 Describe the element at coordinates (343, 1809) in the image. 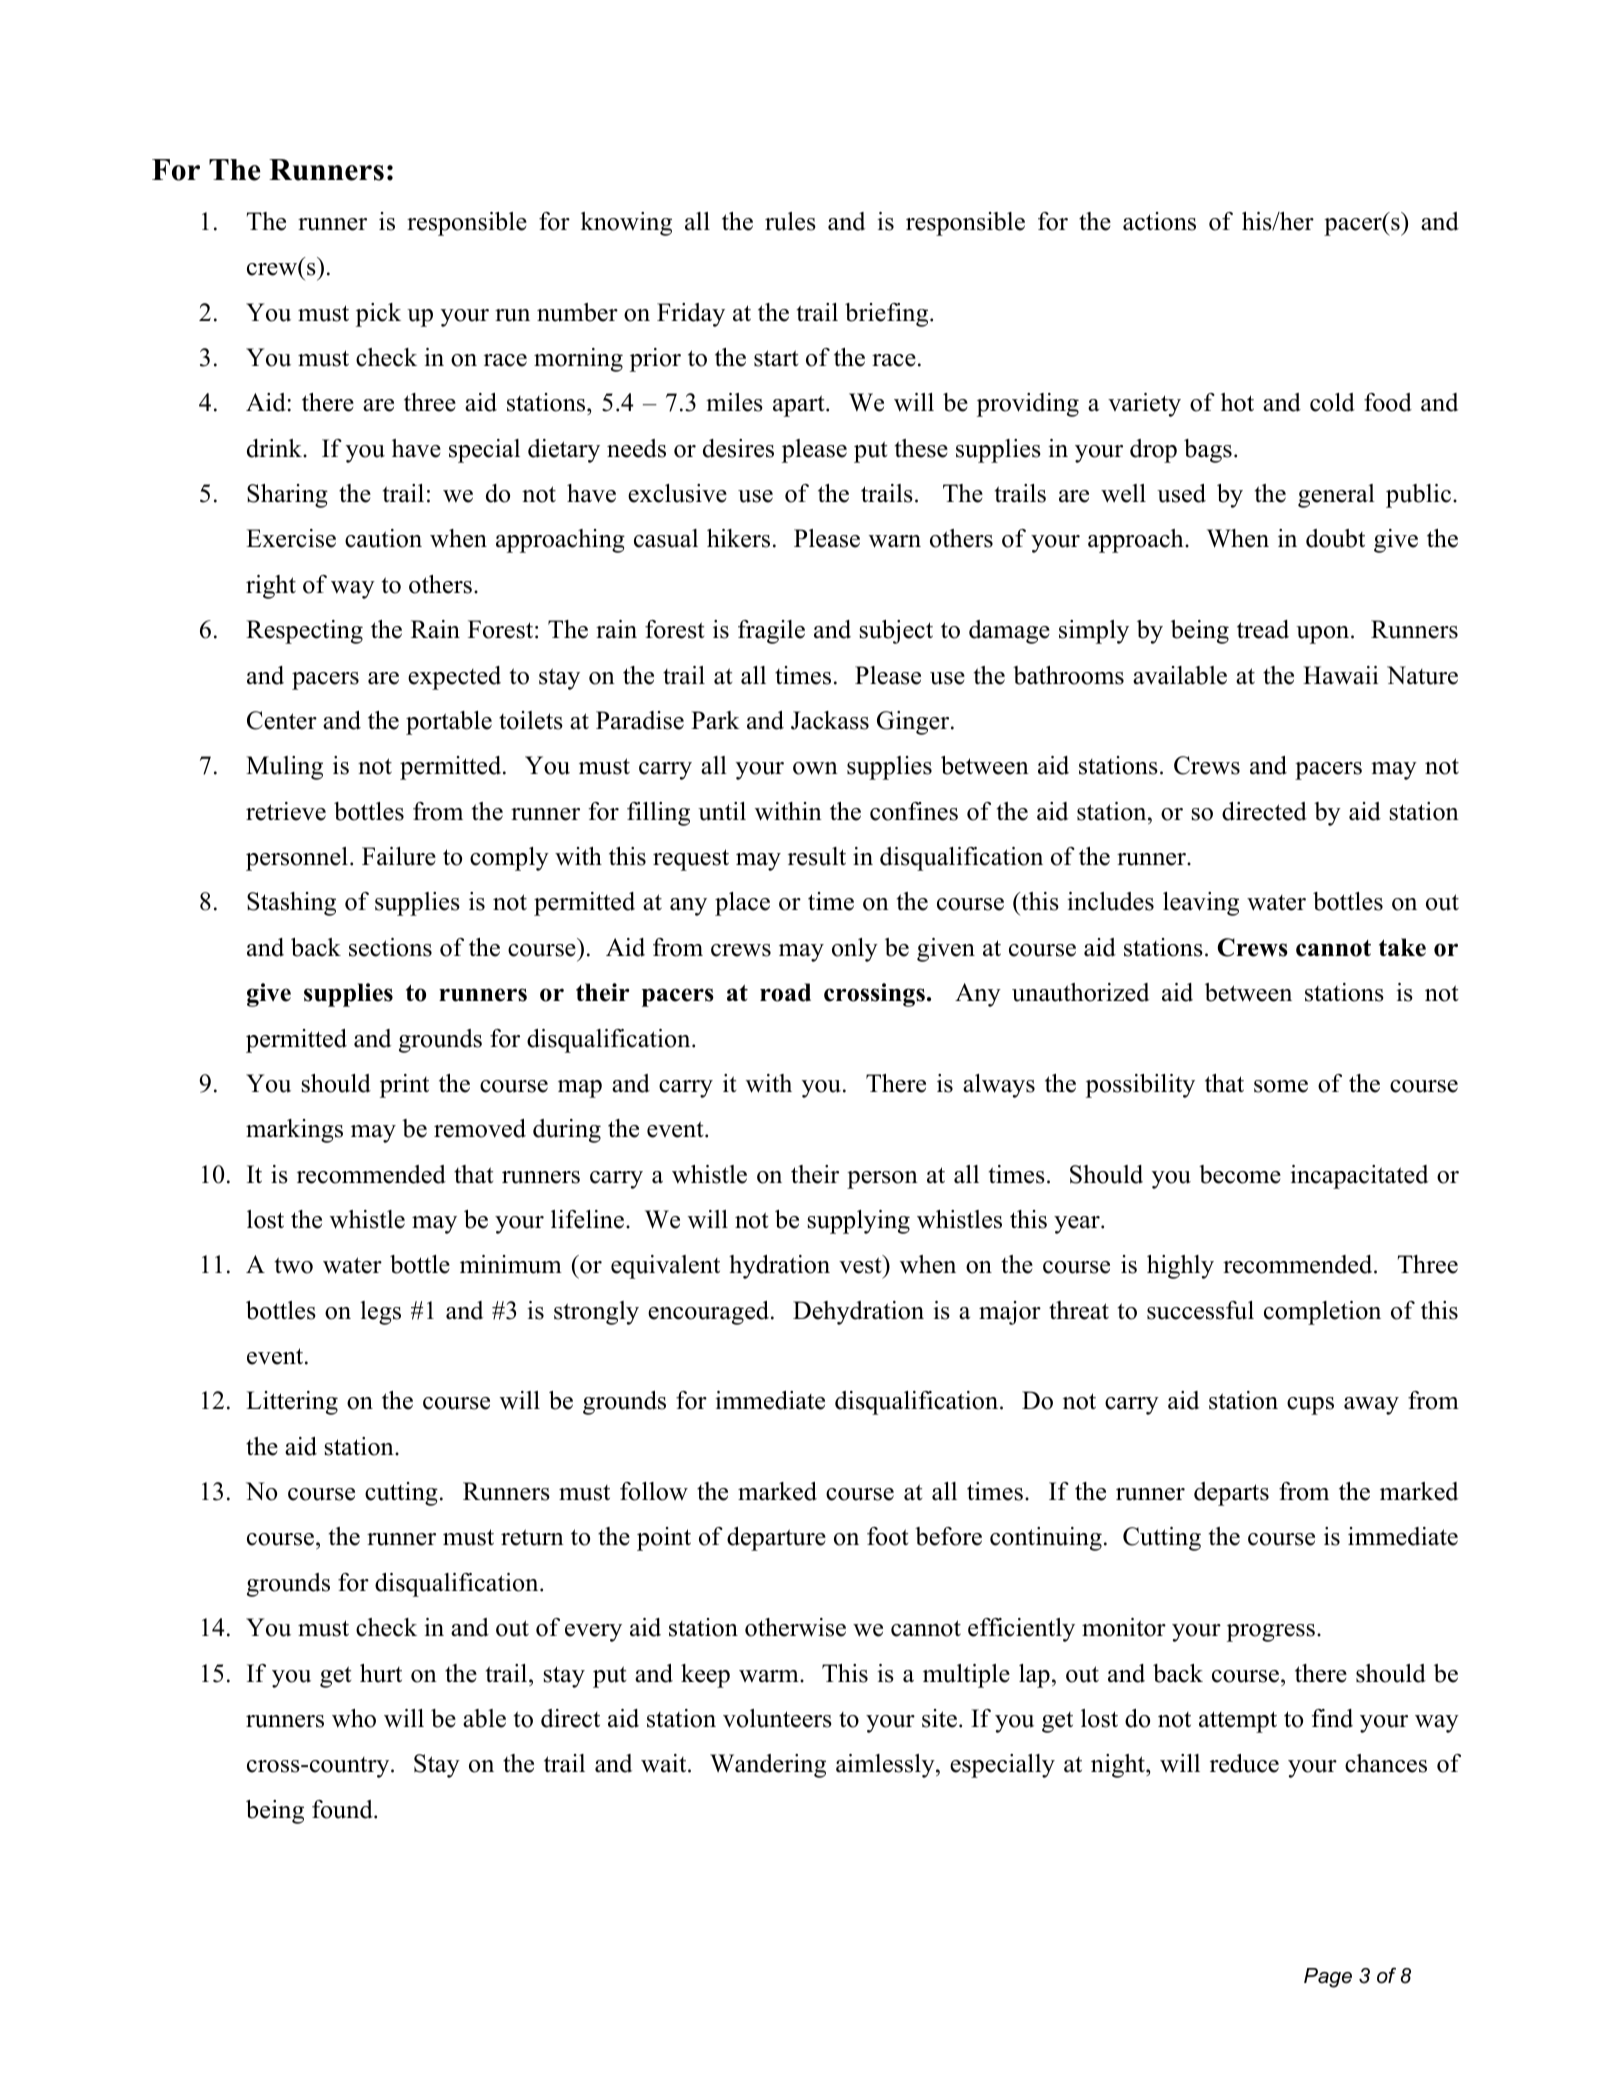

I see `found` at that location.
